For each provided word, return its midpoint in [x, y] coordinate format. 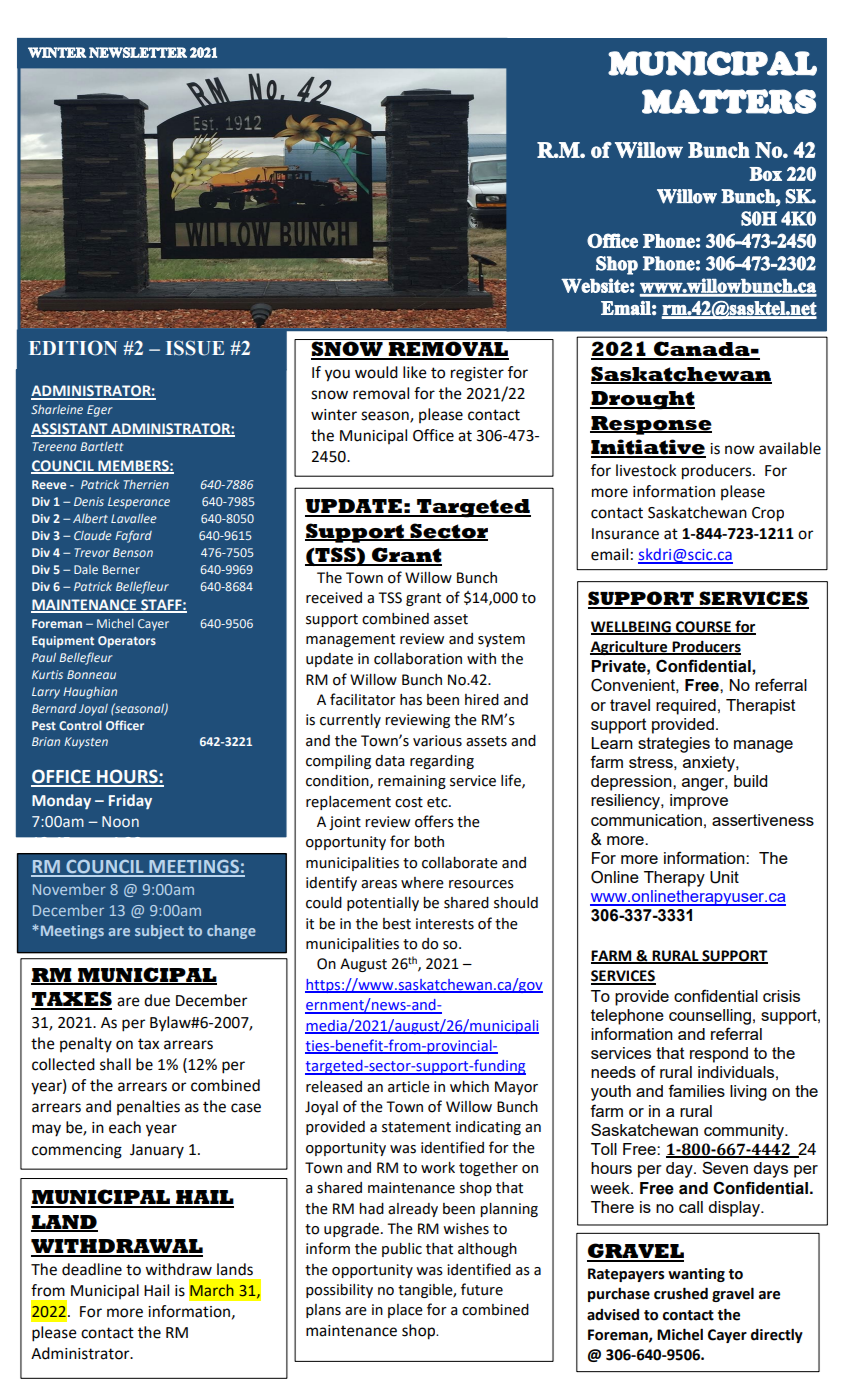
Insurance [625, 534]
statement [416, 1127]
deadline [92, 1269]
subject [159, 932]
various [437, 741]
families [696, 1090]
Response [651, 425]
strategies [674, 745]
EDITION [73, 348]
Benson [133, 552]
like [415, 372]
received [334, 598]
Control [80, 725]
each [125, 1127]
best [397, 924]
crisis [781, 996]
